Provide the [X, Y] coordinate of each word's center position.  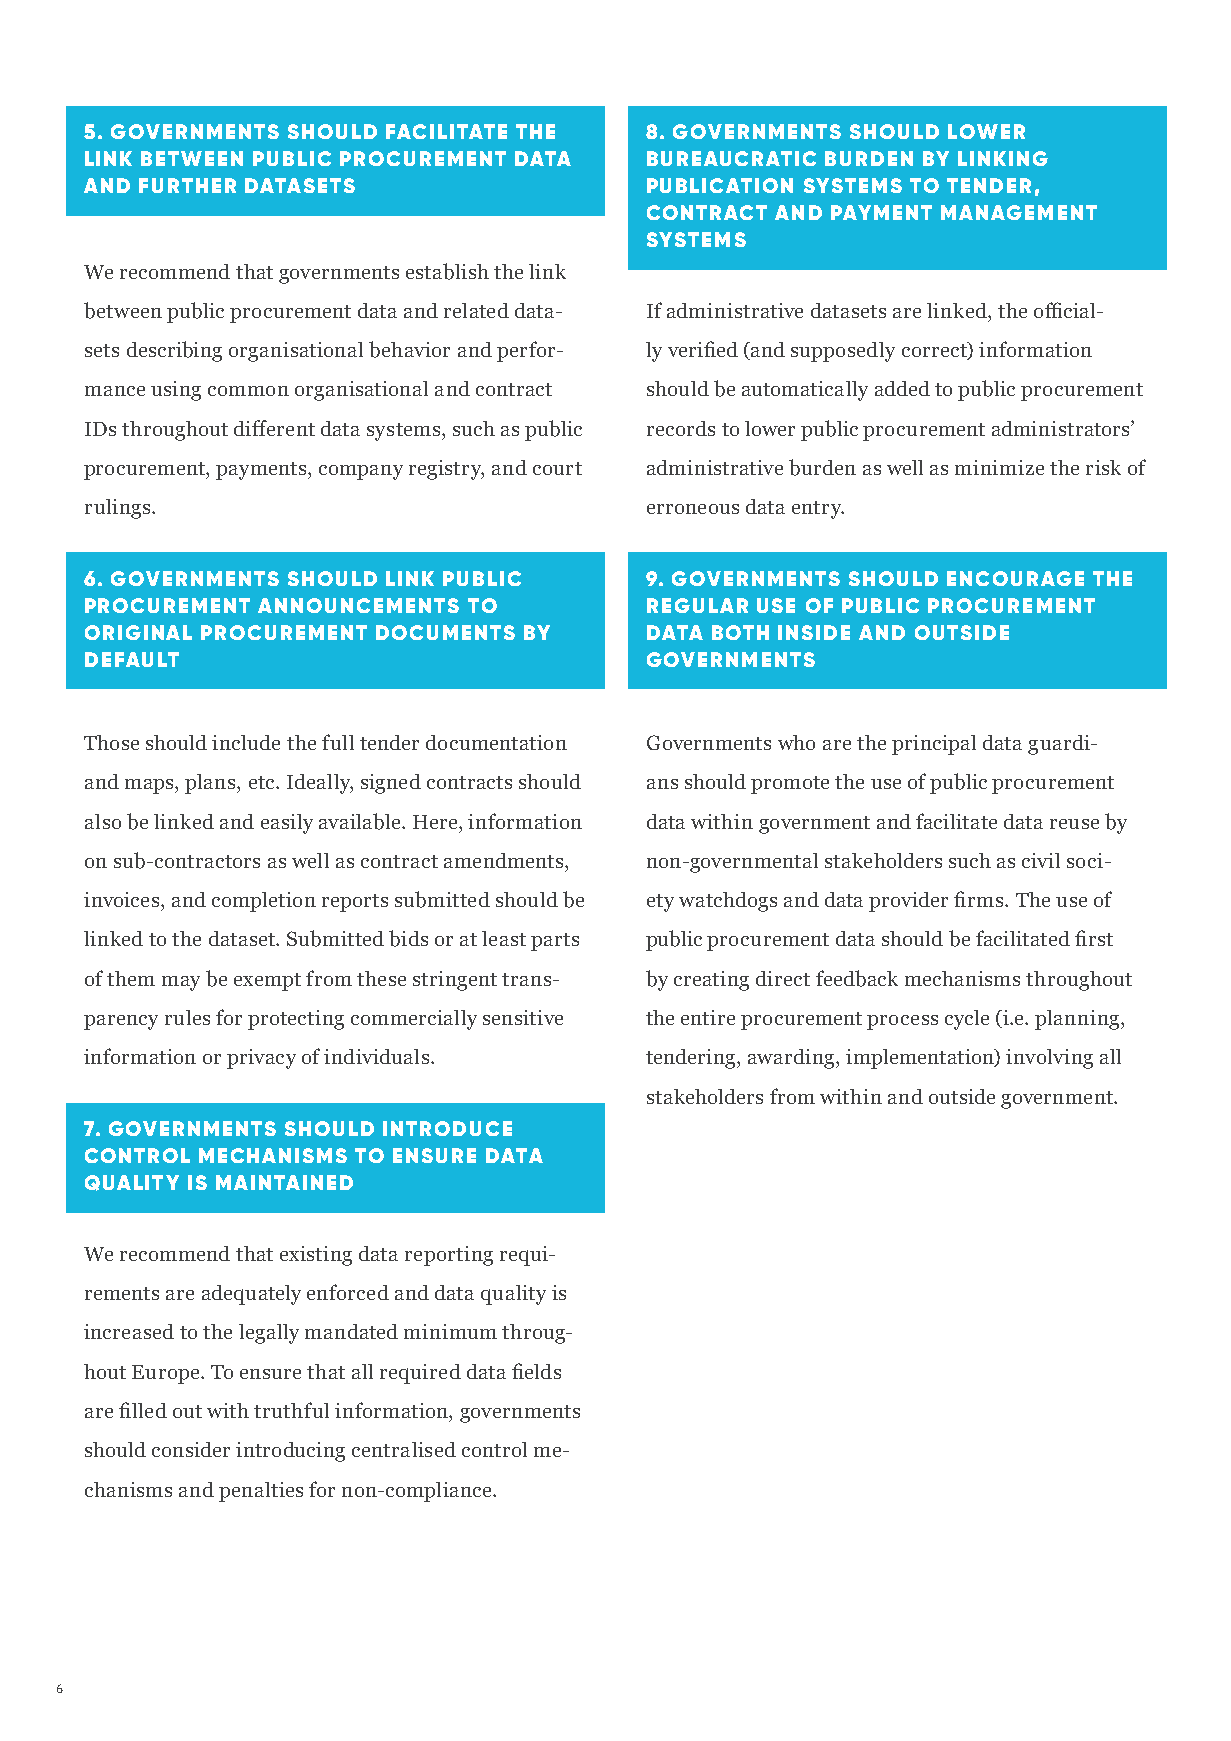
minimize [999, 467]
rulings [119, 509]
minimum [450, 1331]
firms [980, 899]
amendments [505, 860]
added [902, 388]
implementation [921, 1059]
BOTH [740, 632]
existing [316, 1256]
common [248, 391]
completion [264, 902]
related [476, 310]
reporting [449, 1256]
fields [536, 1371]
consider [191, 1449]
